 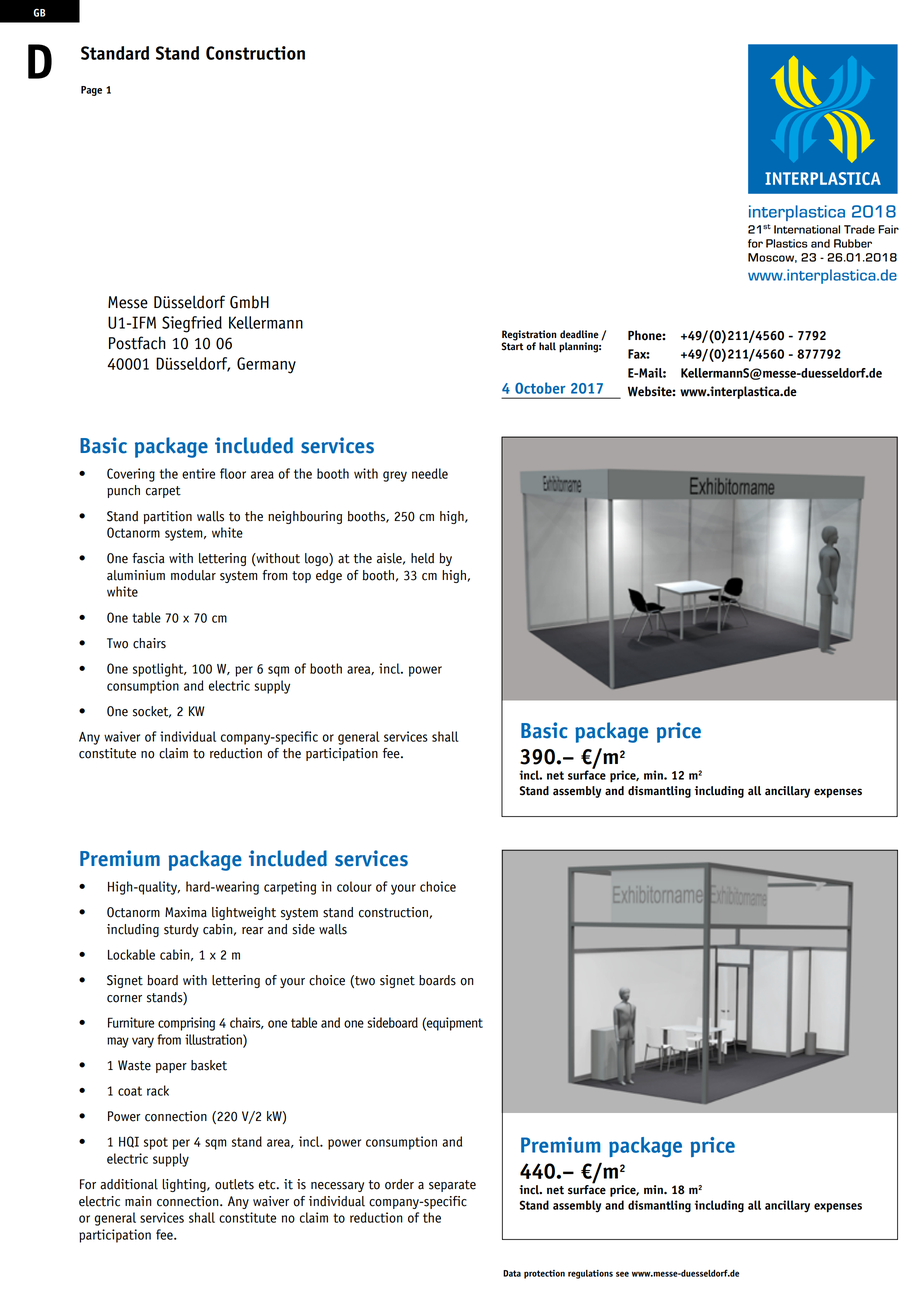 What do you see at coordinates (540, 388) in the page?
I see `October` at bounding box center [540, 388].
